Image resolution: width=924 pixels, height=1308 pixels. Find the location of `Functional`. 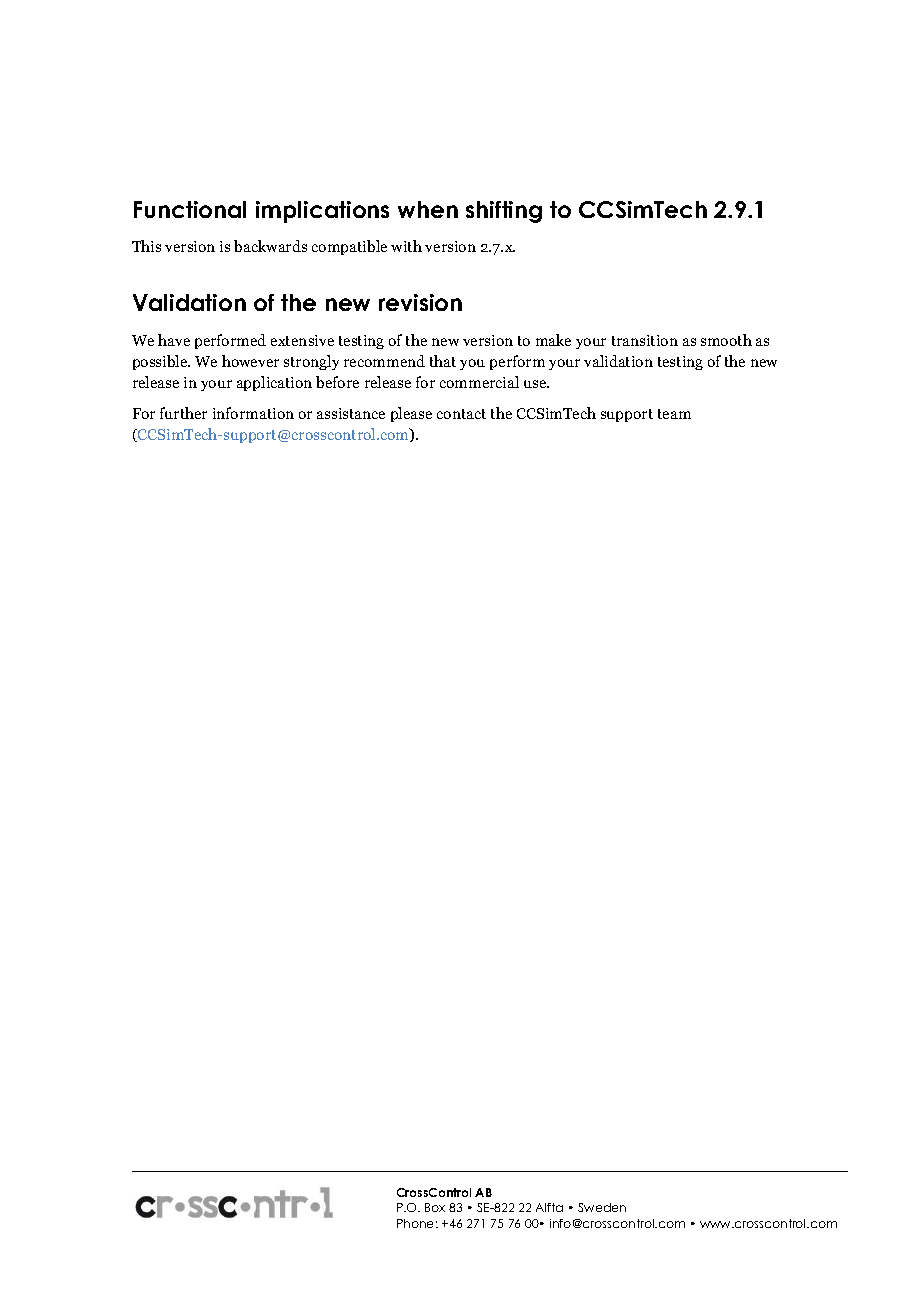

Functional is located at coordinates (190, 209).
